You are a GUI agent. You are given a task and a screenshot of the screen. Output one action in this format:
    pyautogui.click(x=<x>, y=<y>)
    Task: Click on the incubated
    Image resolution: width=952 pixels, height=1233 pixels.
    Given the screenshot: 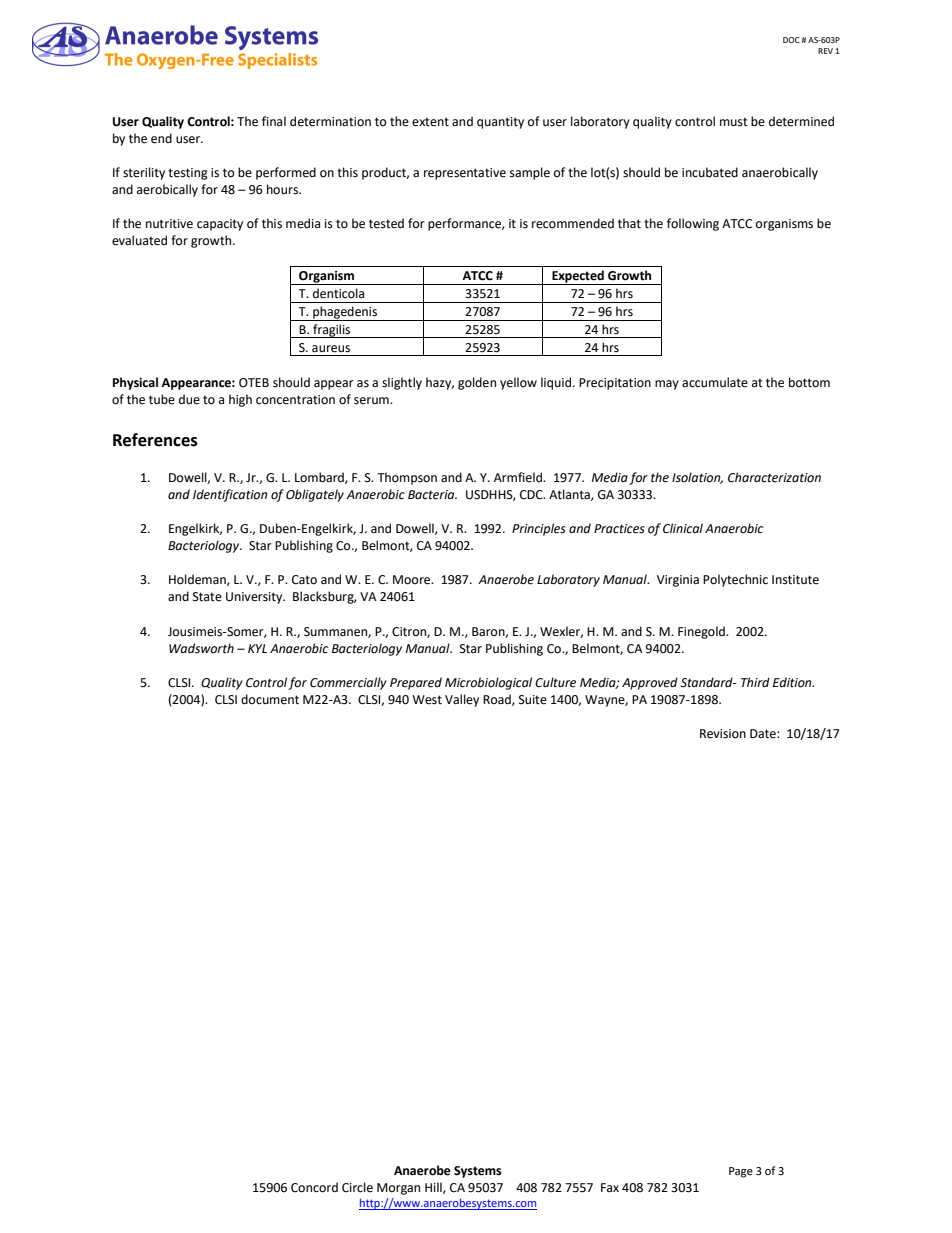 What is the action you would take?
    pyautogui.click(x=710, y=172)
